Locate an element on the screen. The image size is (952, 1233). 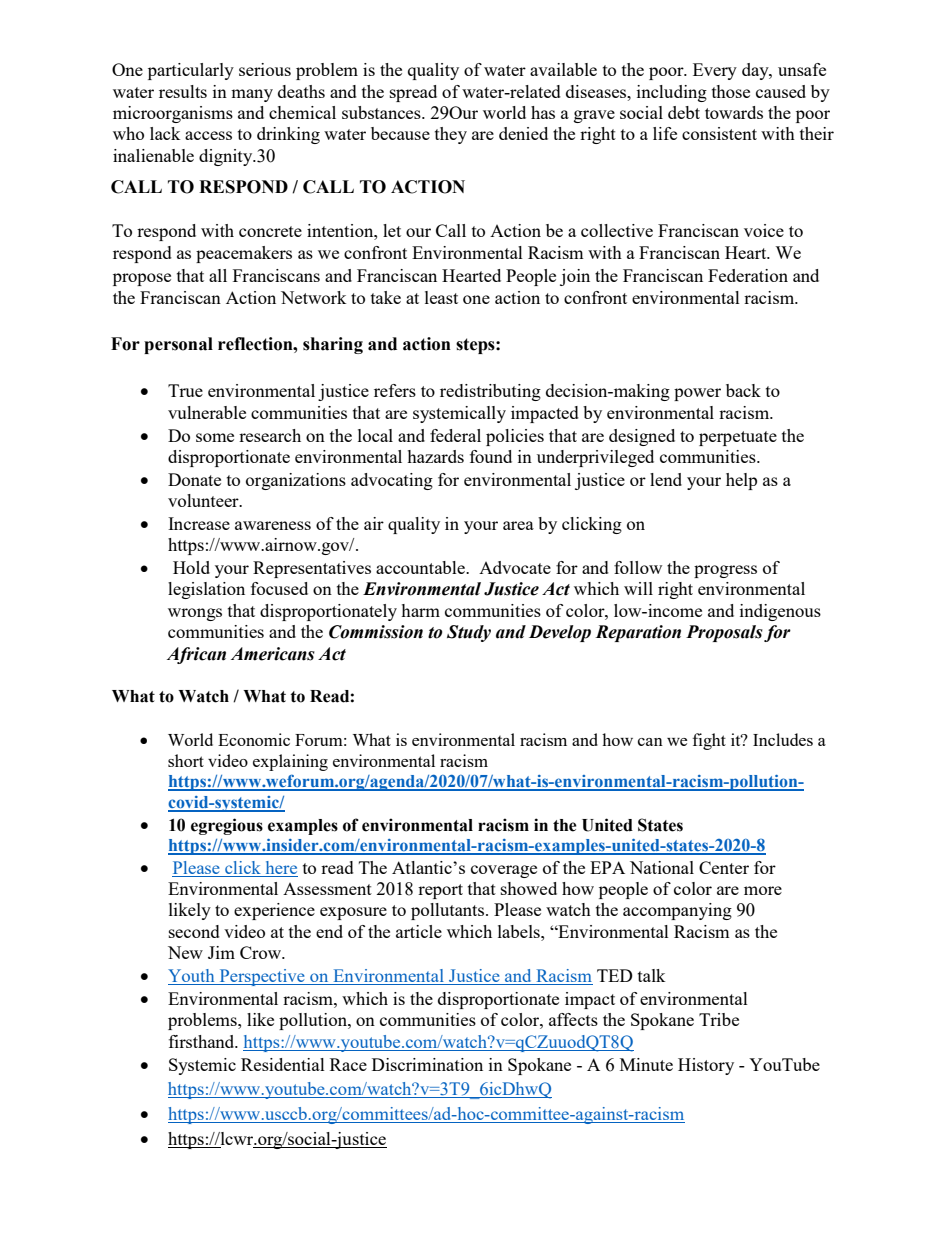
Advocate is located at coordinates (515, 567).
